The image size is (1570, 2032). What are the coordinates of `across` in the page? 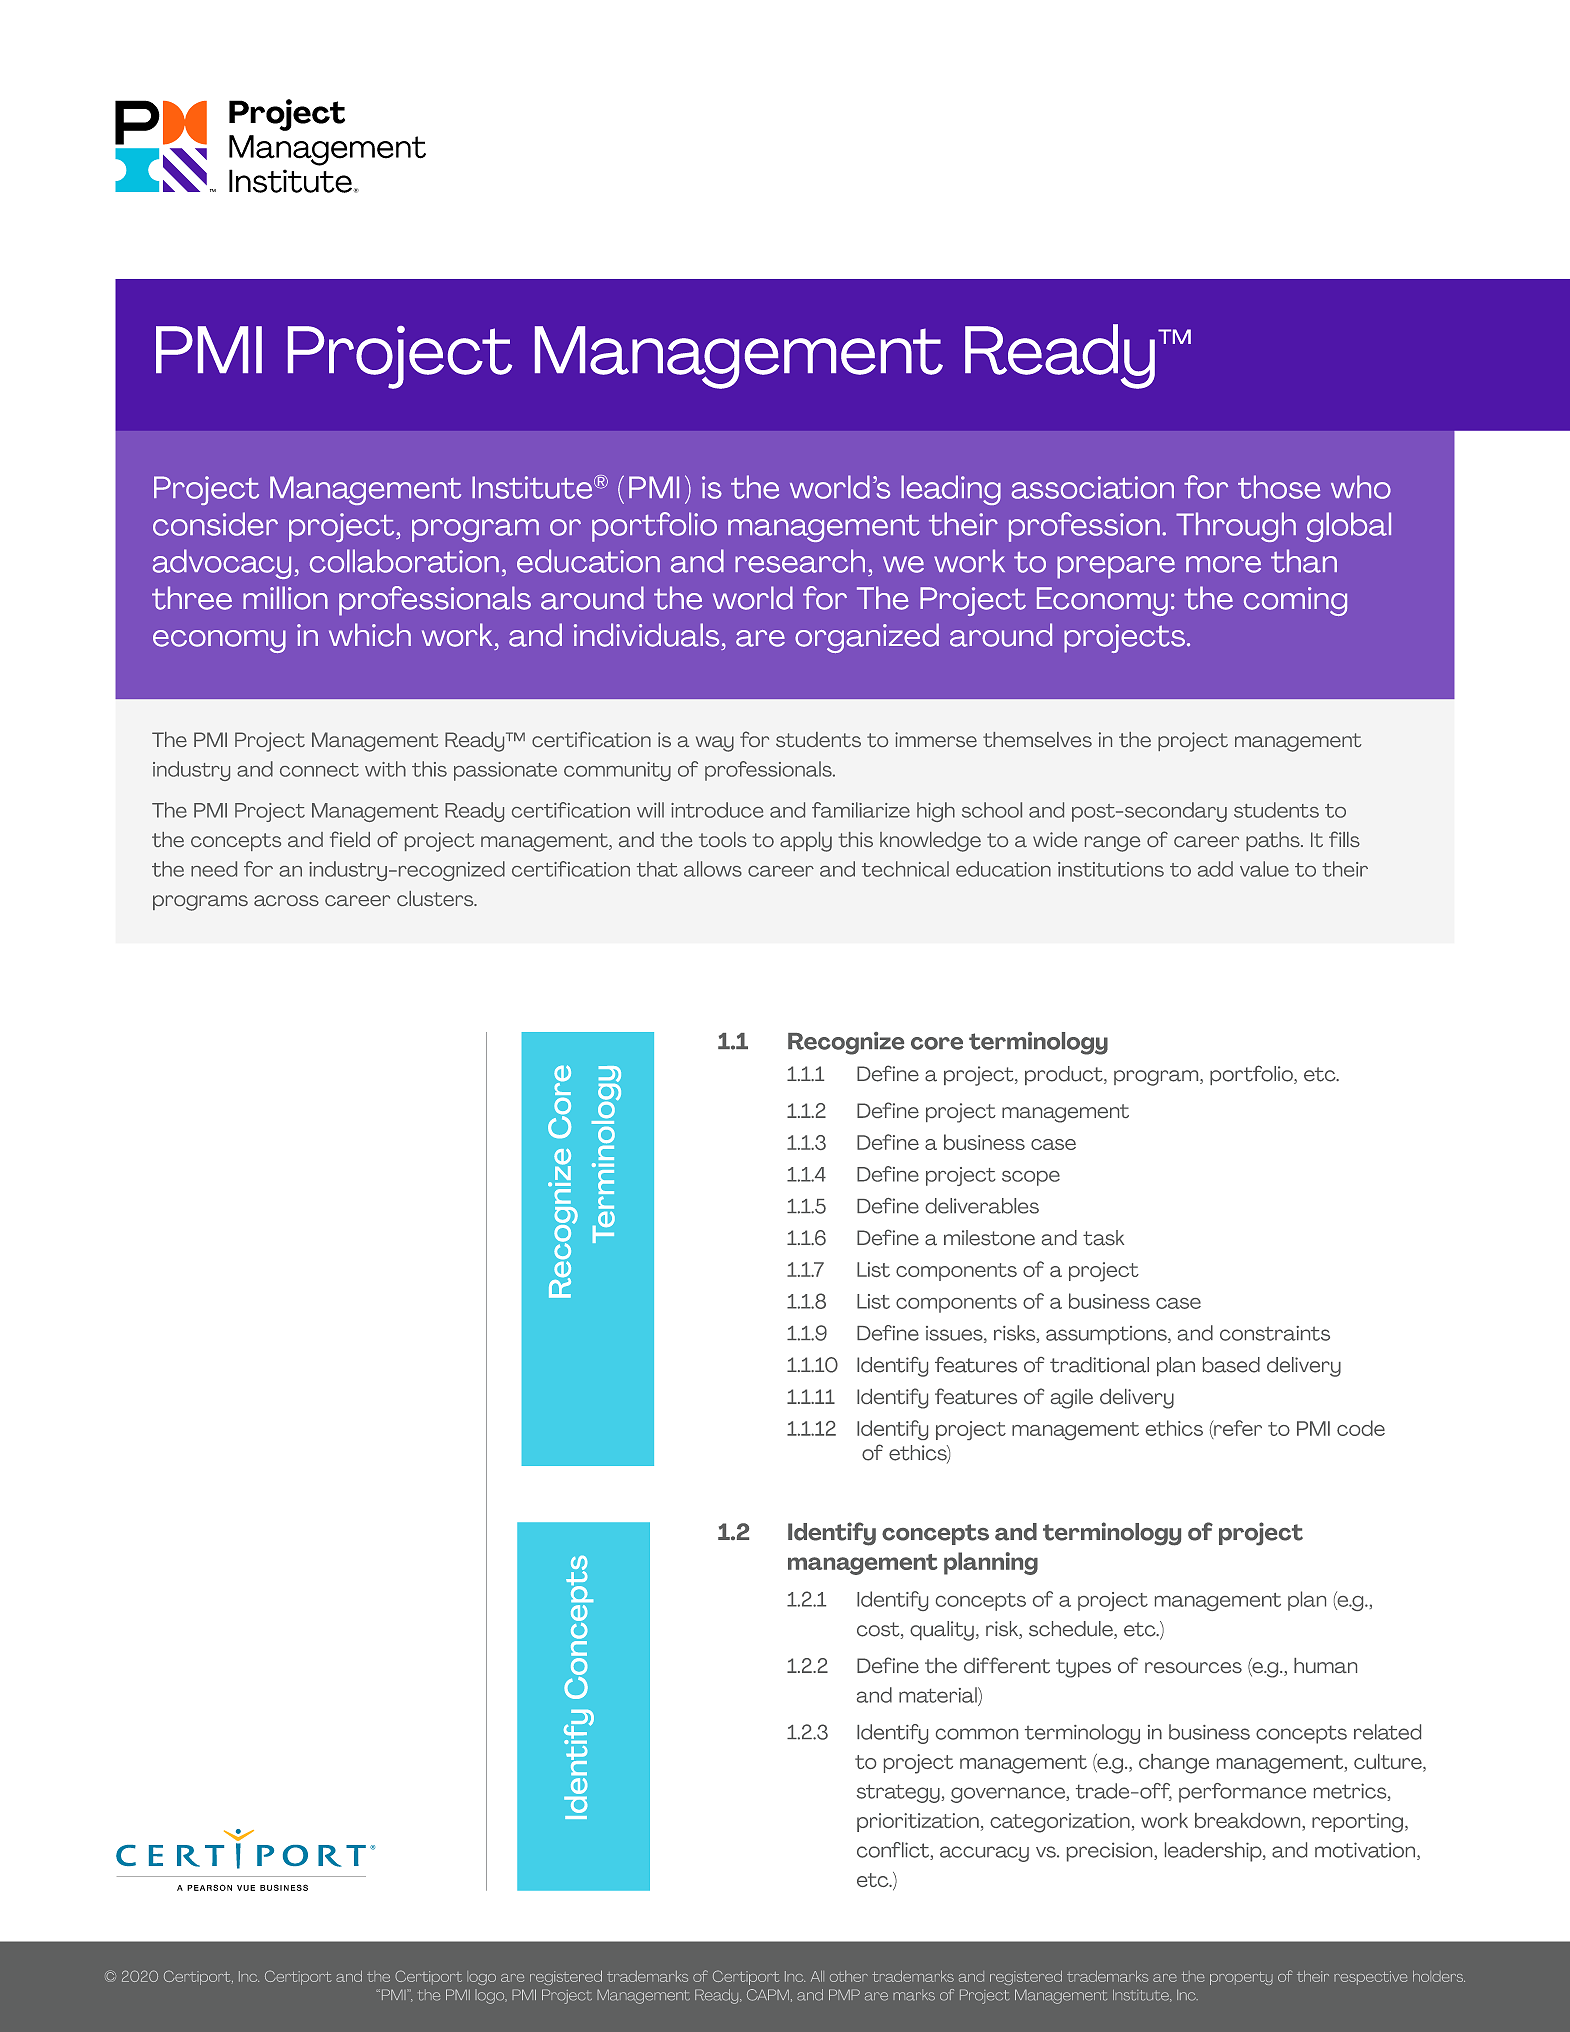 It's located at (286, 900).
